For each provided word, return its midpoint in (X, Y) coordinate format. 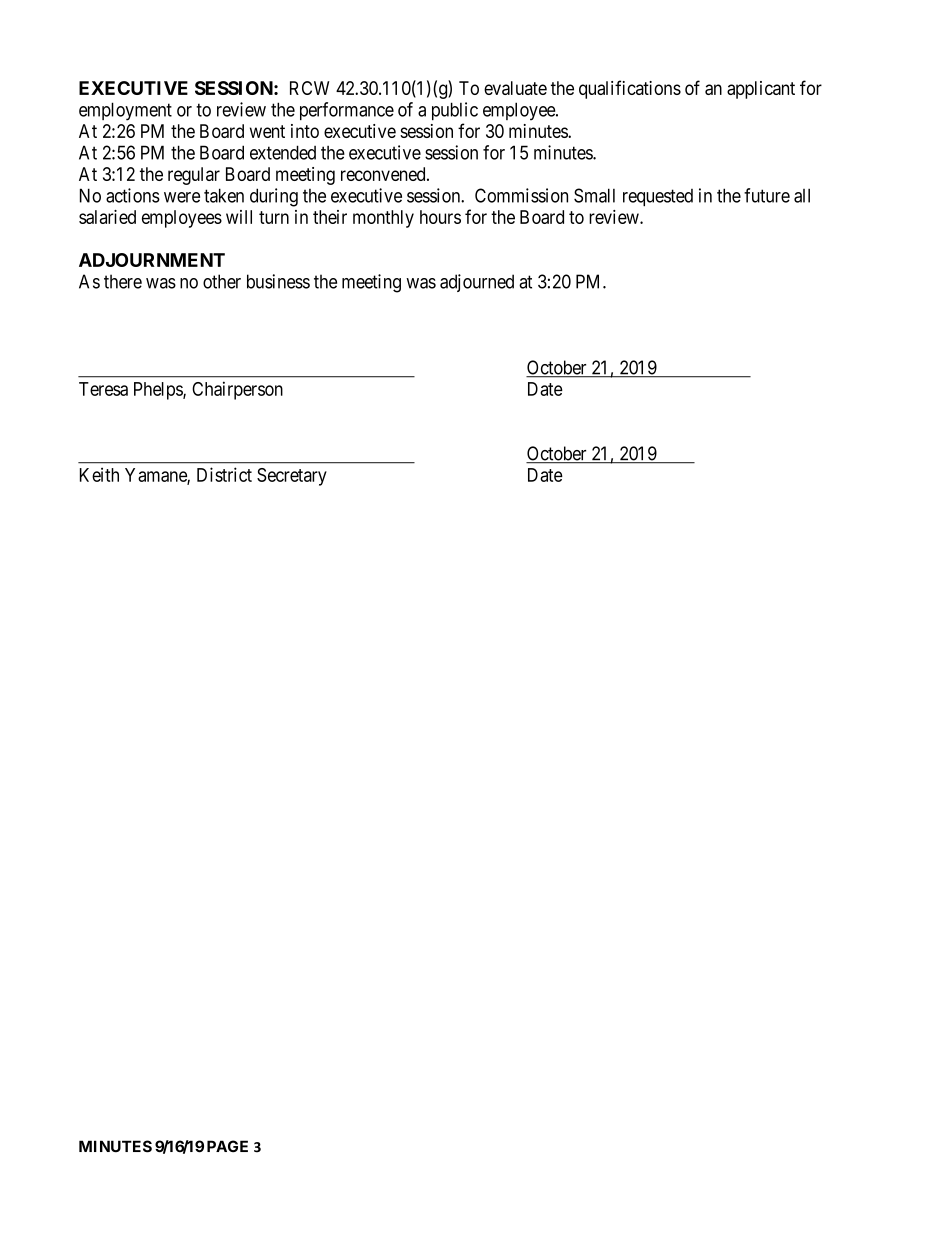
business (278, 281)
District (224, 474)
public (455, 111)
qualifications (630, 89)
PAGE (227, 1146)
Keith (99, 474)
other (222, 281)
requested (658, 197)
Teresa (103, 389)
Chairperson (237, 390)
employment (125, 111)
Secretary (292, 477)
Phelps (159, 391)
